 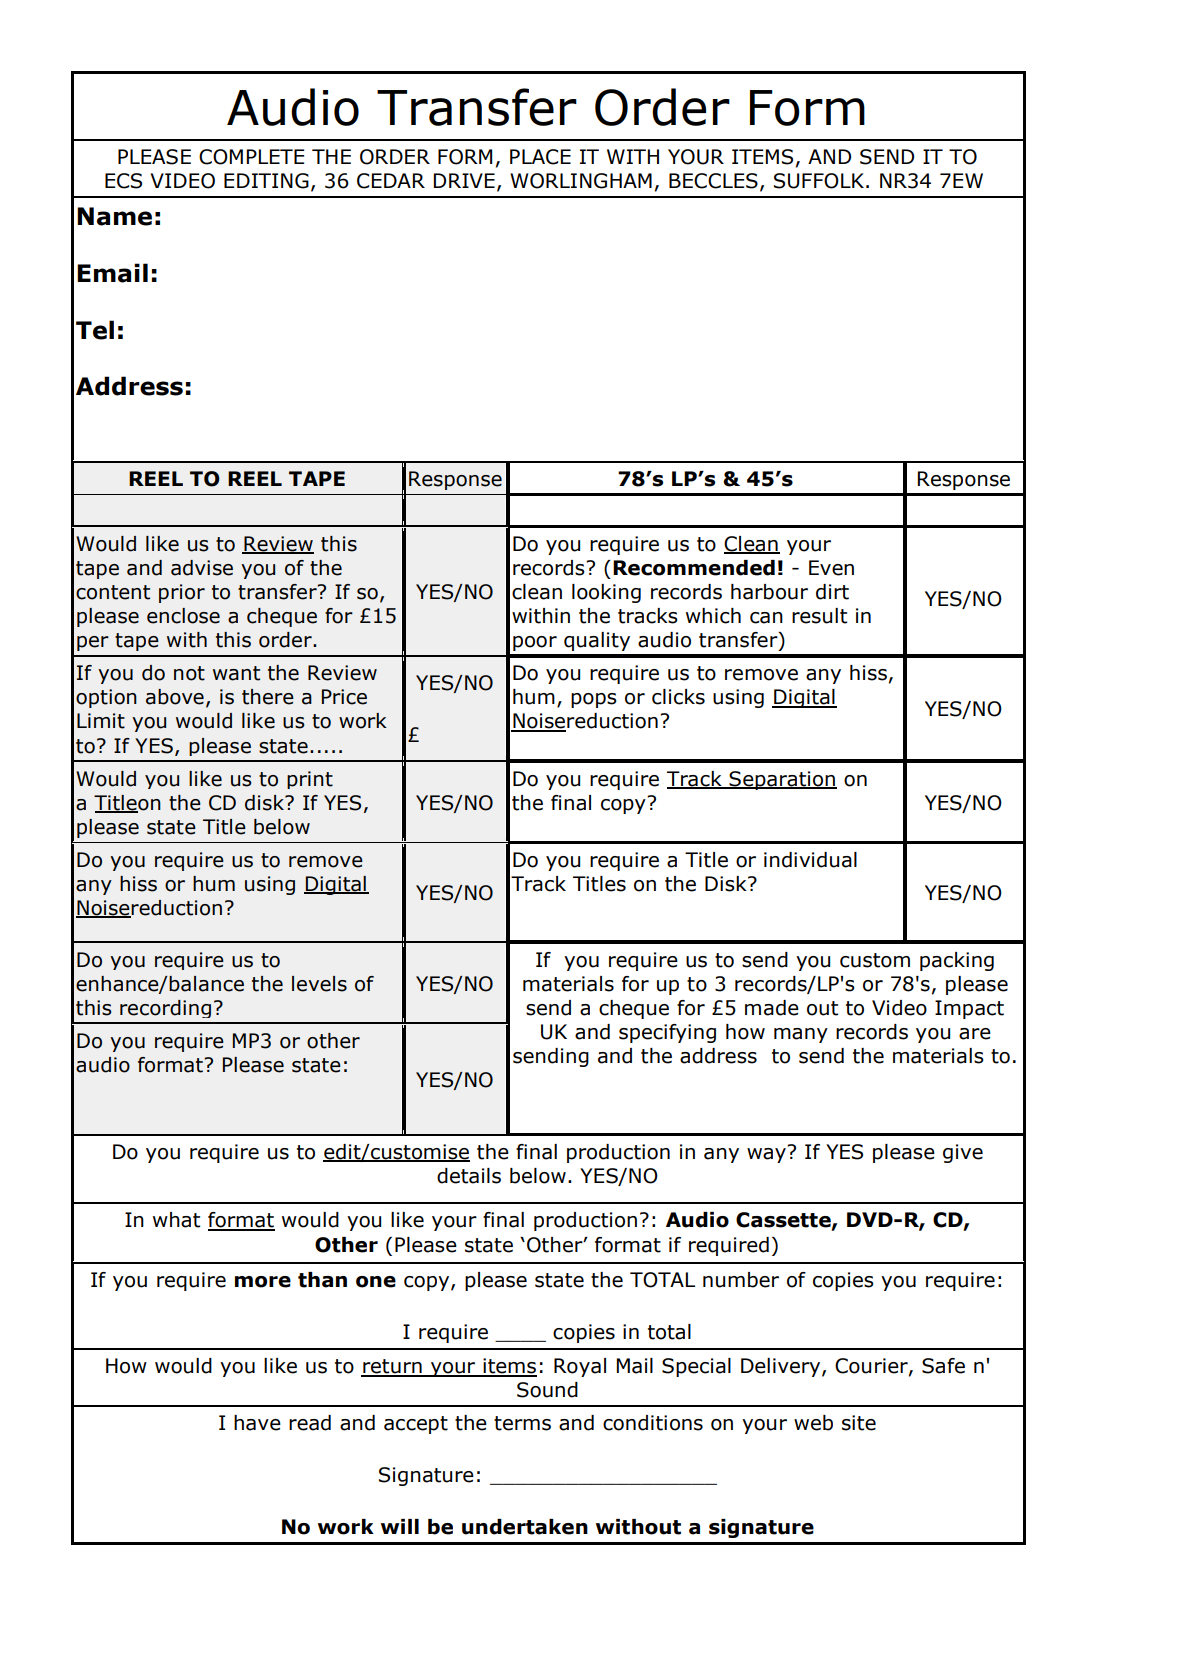 I want to click on pops, so click(x=594, y=700).
